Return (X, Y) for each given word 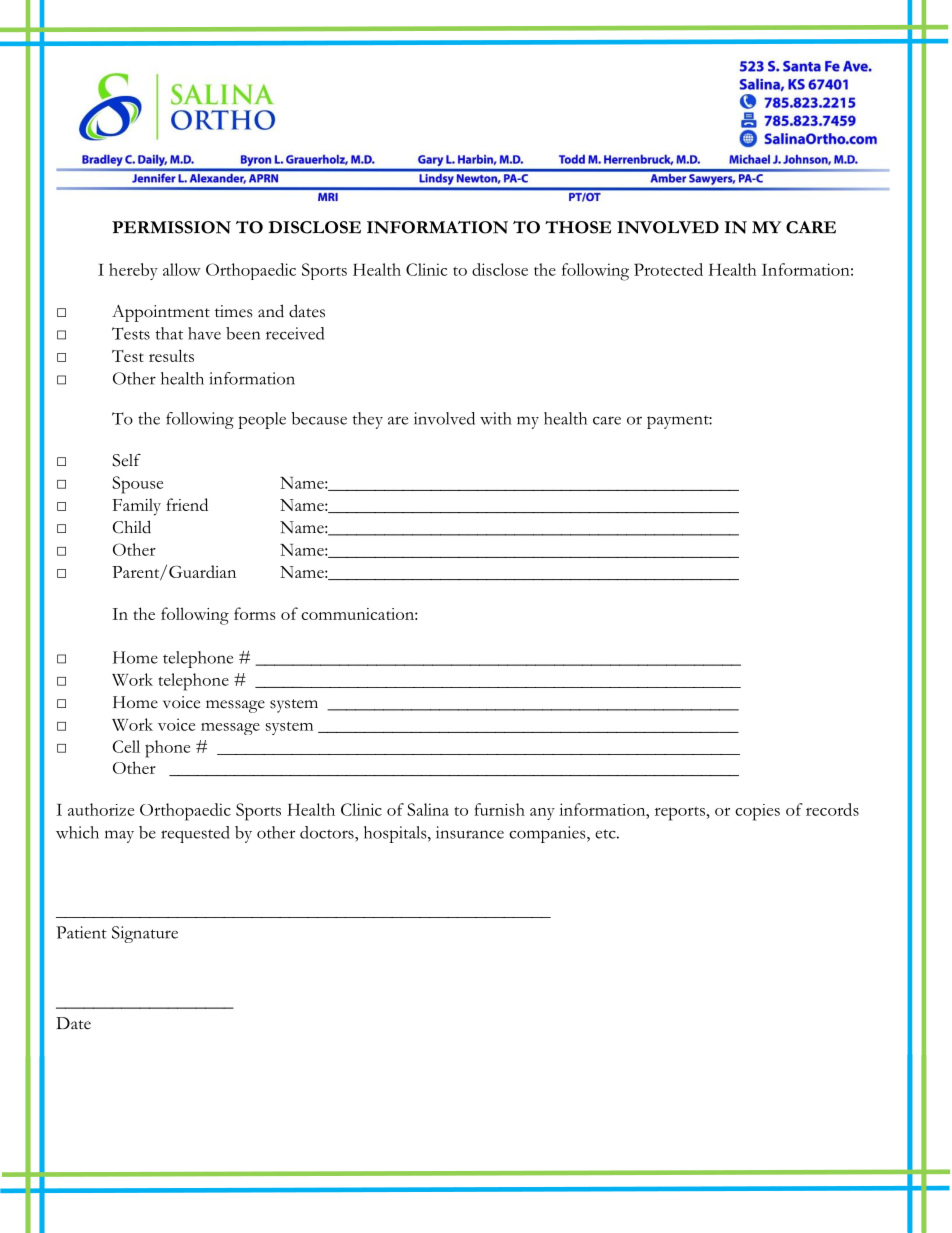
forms (254, 613)
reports (680, 814)
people (262, 420)
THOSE (578, 227)
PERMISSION (171, 227)
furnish (499, 809)
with (496, 418)
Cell (126, 746)
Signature (145, 934)
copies (757, 812)
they (368, 420)
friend (187, 504)
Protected (668, 269)
